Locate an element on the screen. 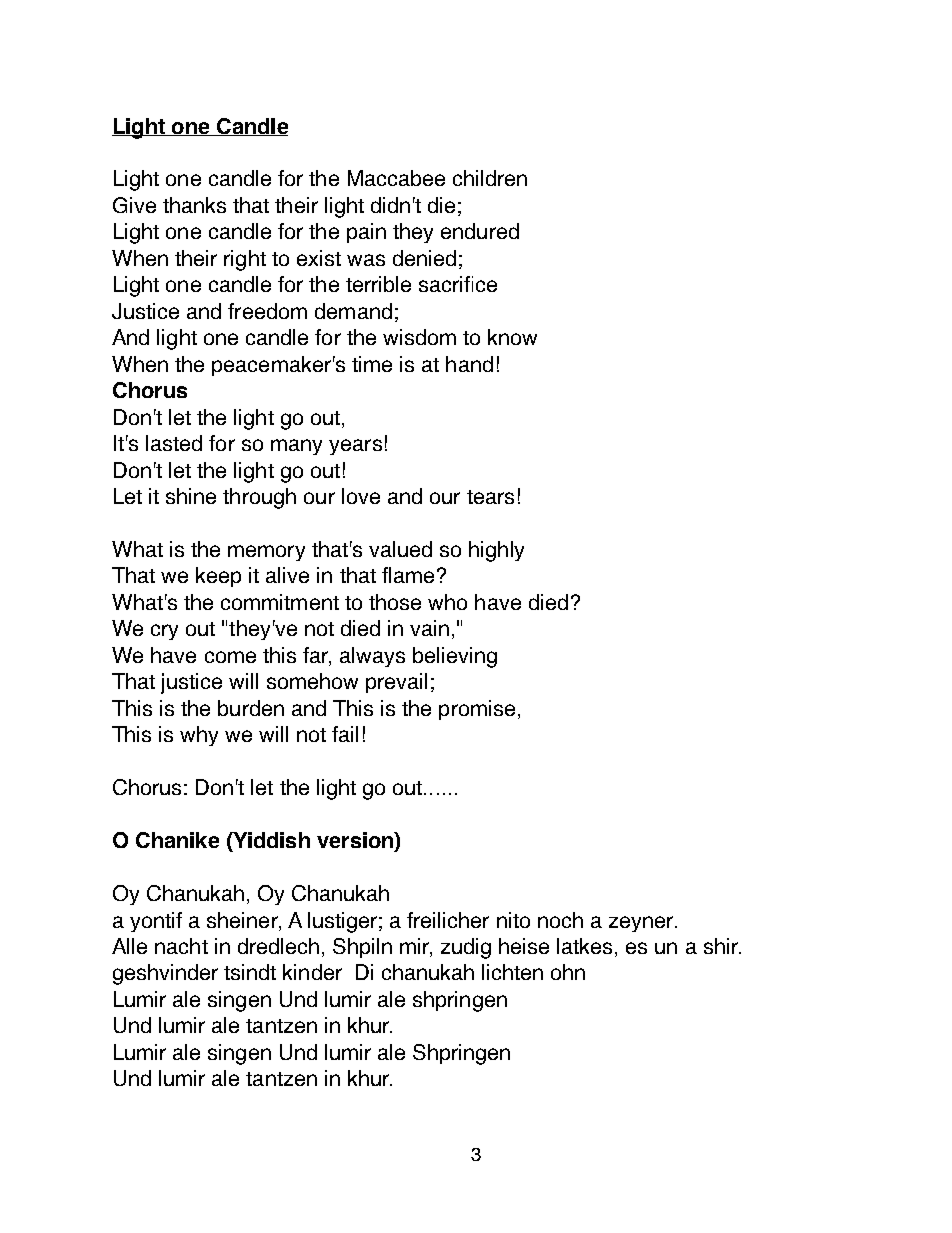 The height and width of the screenshot is (1233, 952). love is located at coordinates (361, 496).
